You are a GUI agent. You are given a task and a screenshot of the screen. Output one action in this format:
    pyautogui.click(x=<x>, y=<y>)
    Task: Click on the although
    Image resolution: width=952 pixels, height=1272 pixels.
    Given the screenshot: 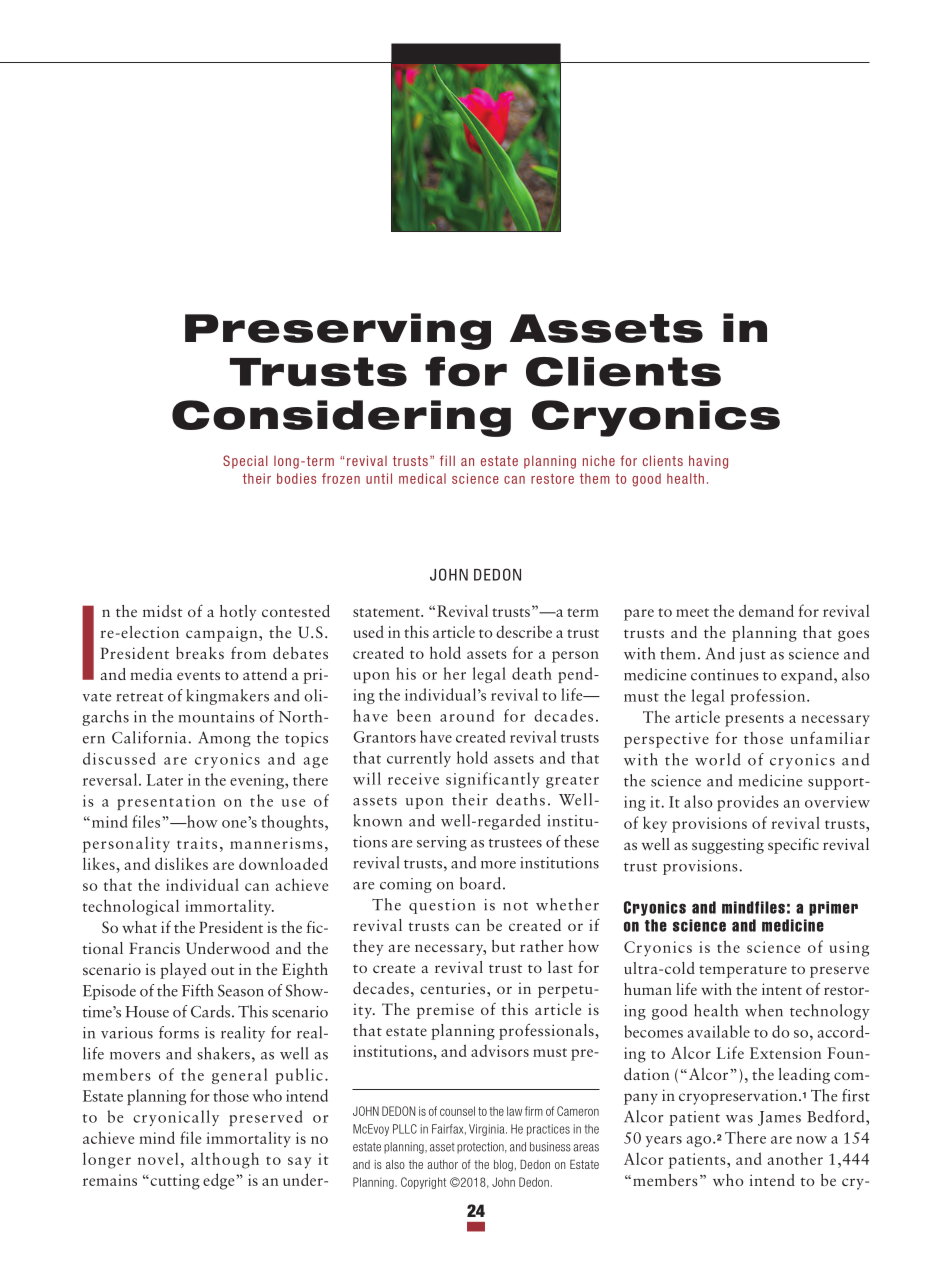 What is the action you would take?
    pyautogui.click(x=225, y=1160)
